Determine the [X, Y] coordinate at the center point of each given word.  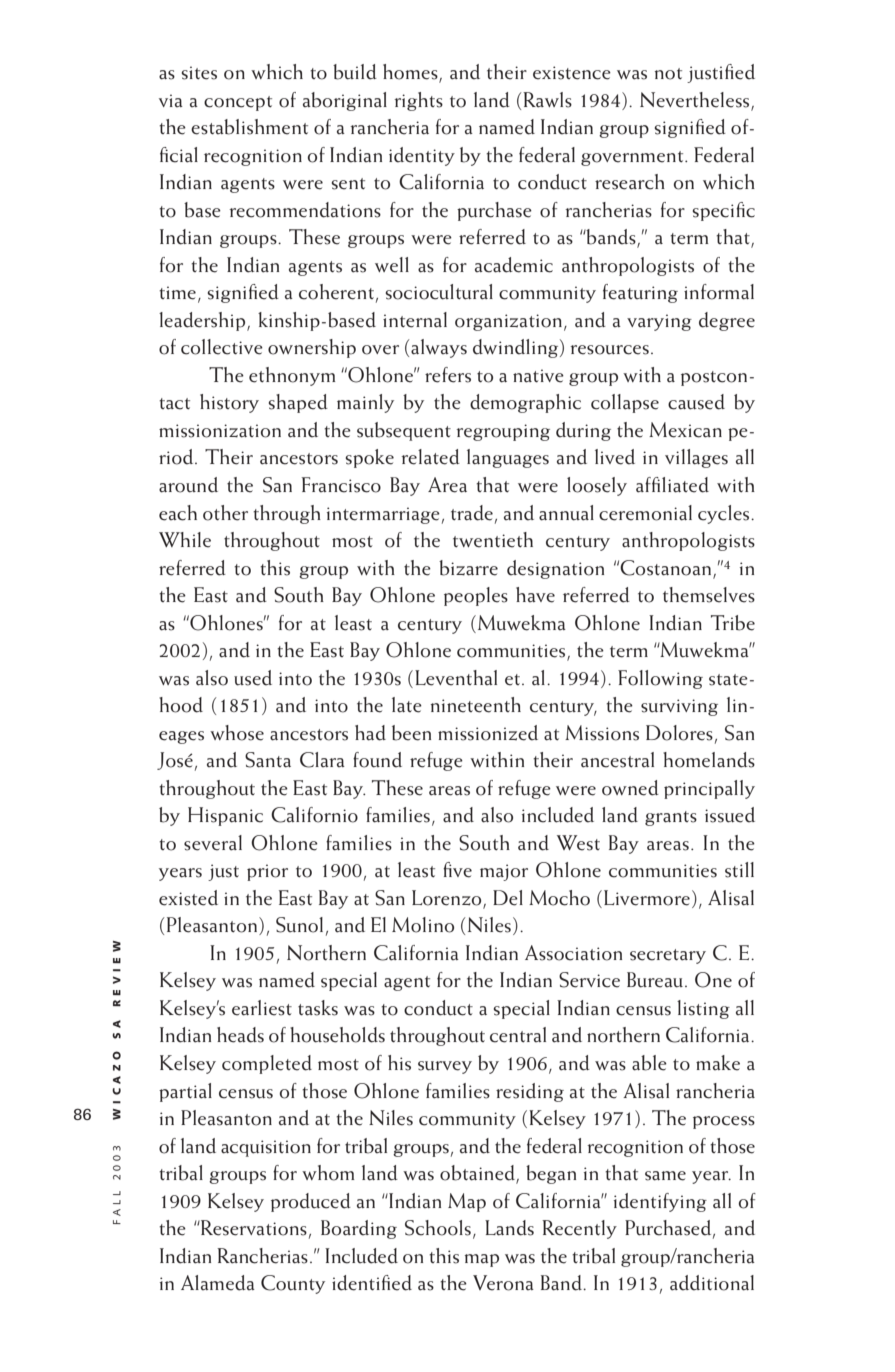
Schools [438, 1228]
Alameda [218, 1283]
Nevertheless [694, 100]
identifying [660, 1202]
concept [238, 103]
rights [418, 101]
